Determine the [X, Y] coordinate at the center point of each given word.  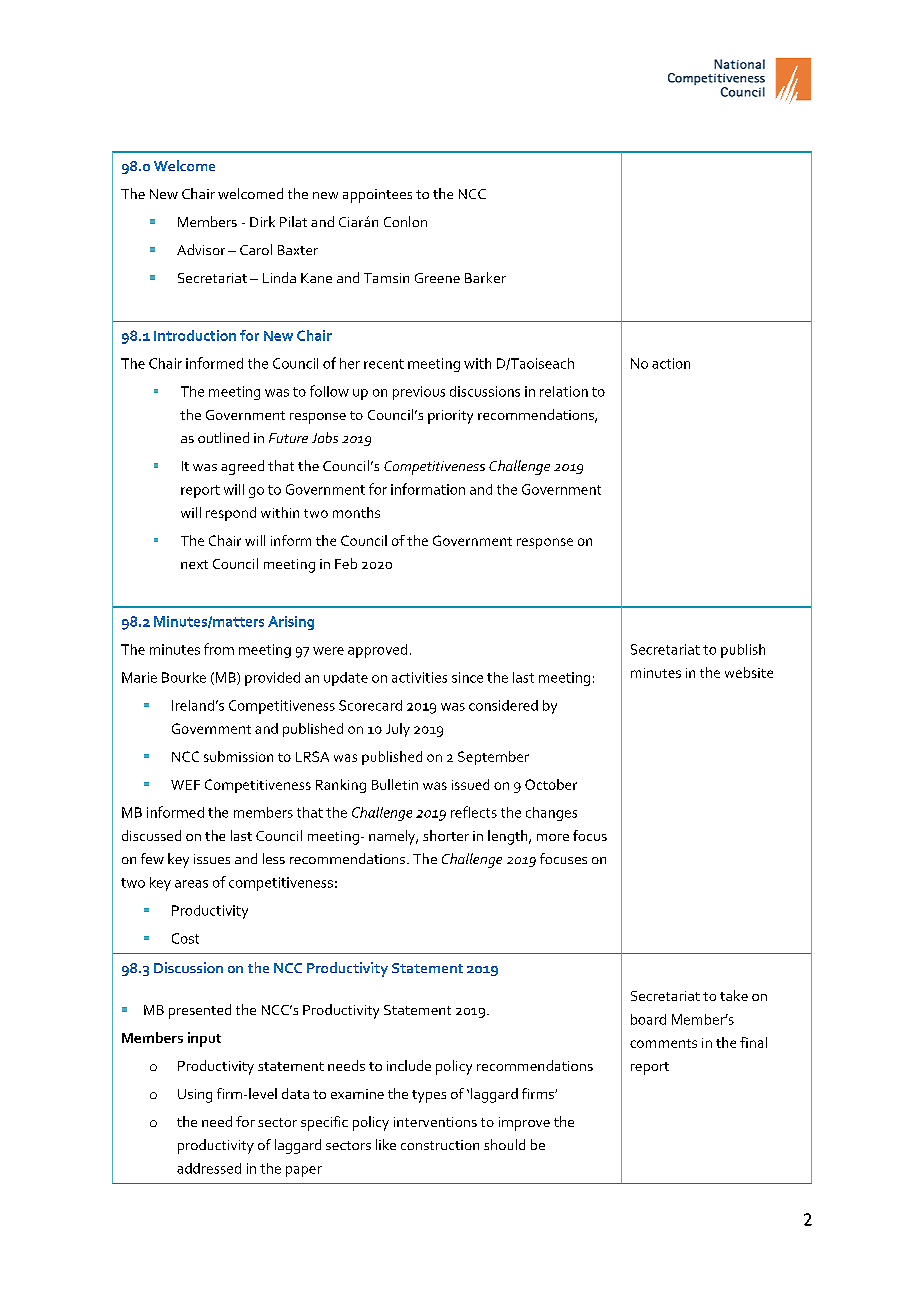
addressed [209, 1168]
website [749, 672]
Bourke [184, 677]
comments [663, 1043]
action [671, 363]
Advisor [201, 249]
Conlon [405, 221]
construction [440, 1145]
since [467, 677]
